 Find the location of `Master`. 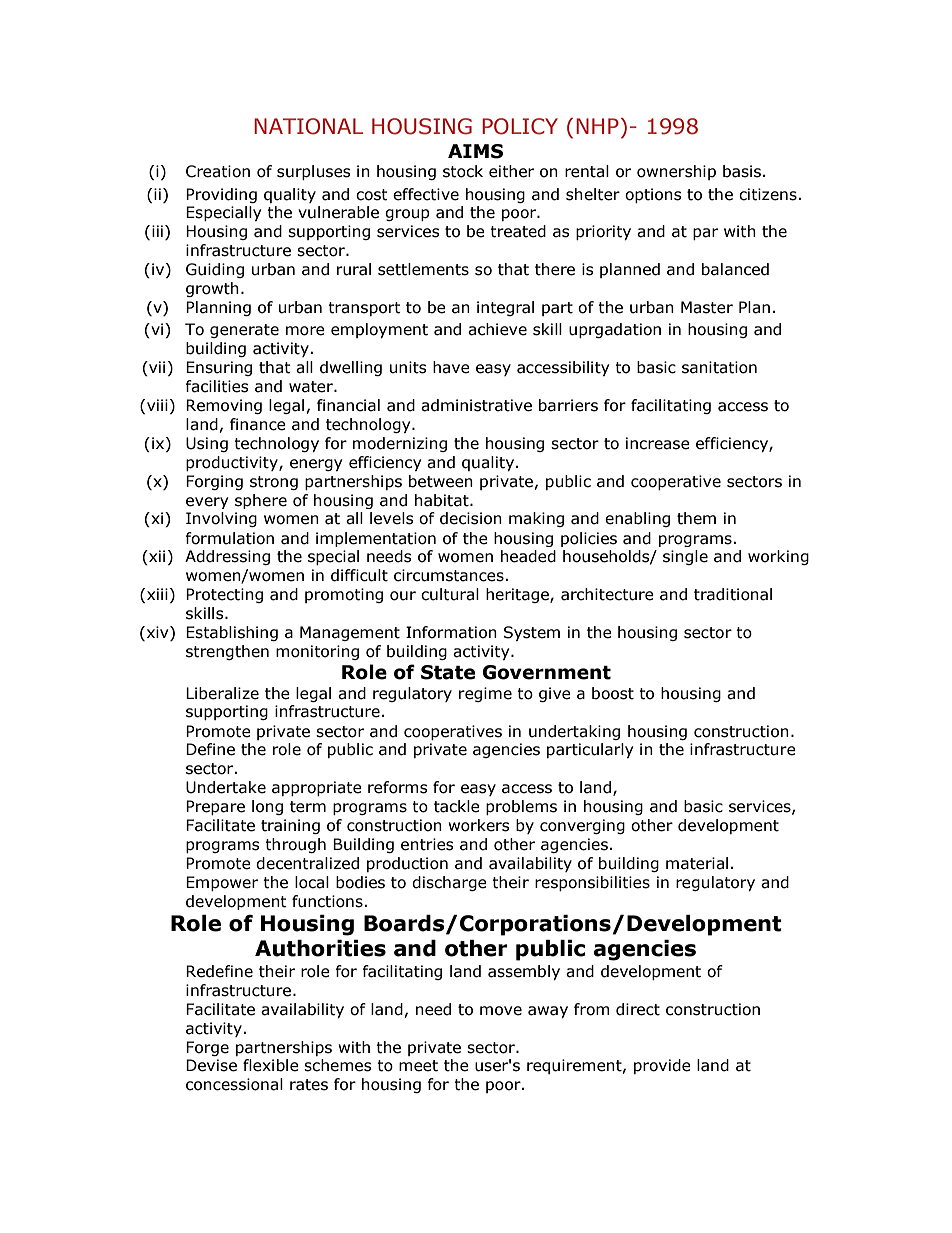

Master is located at coordinates (707, 307).
